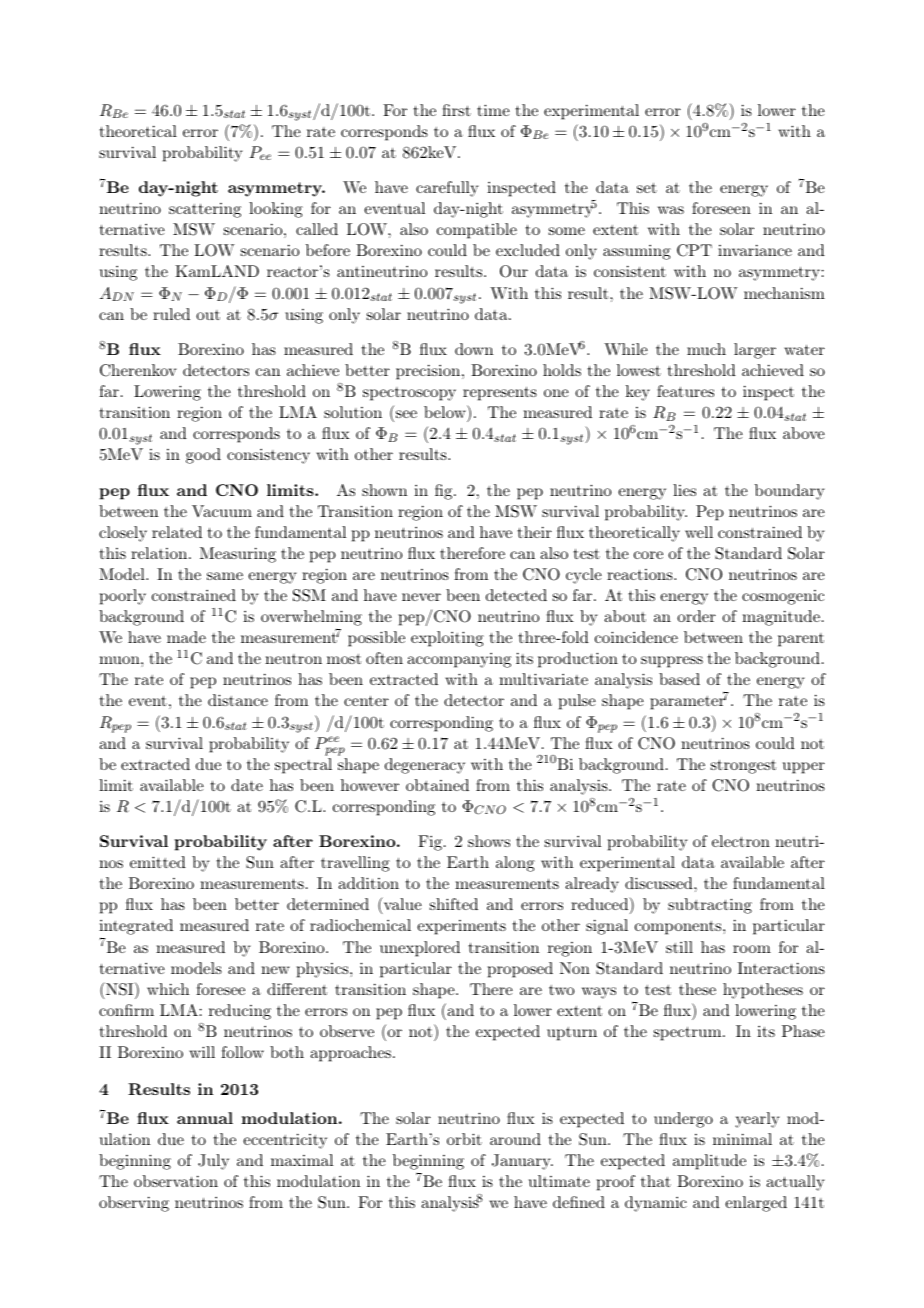 Image resolution: width=924 pixels, height=1308 pixels. Describe the element at coordinates (205, 210) in the screenshot. I see `scattering` at that location.
